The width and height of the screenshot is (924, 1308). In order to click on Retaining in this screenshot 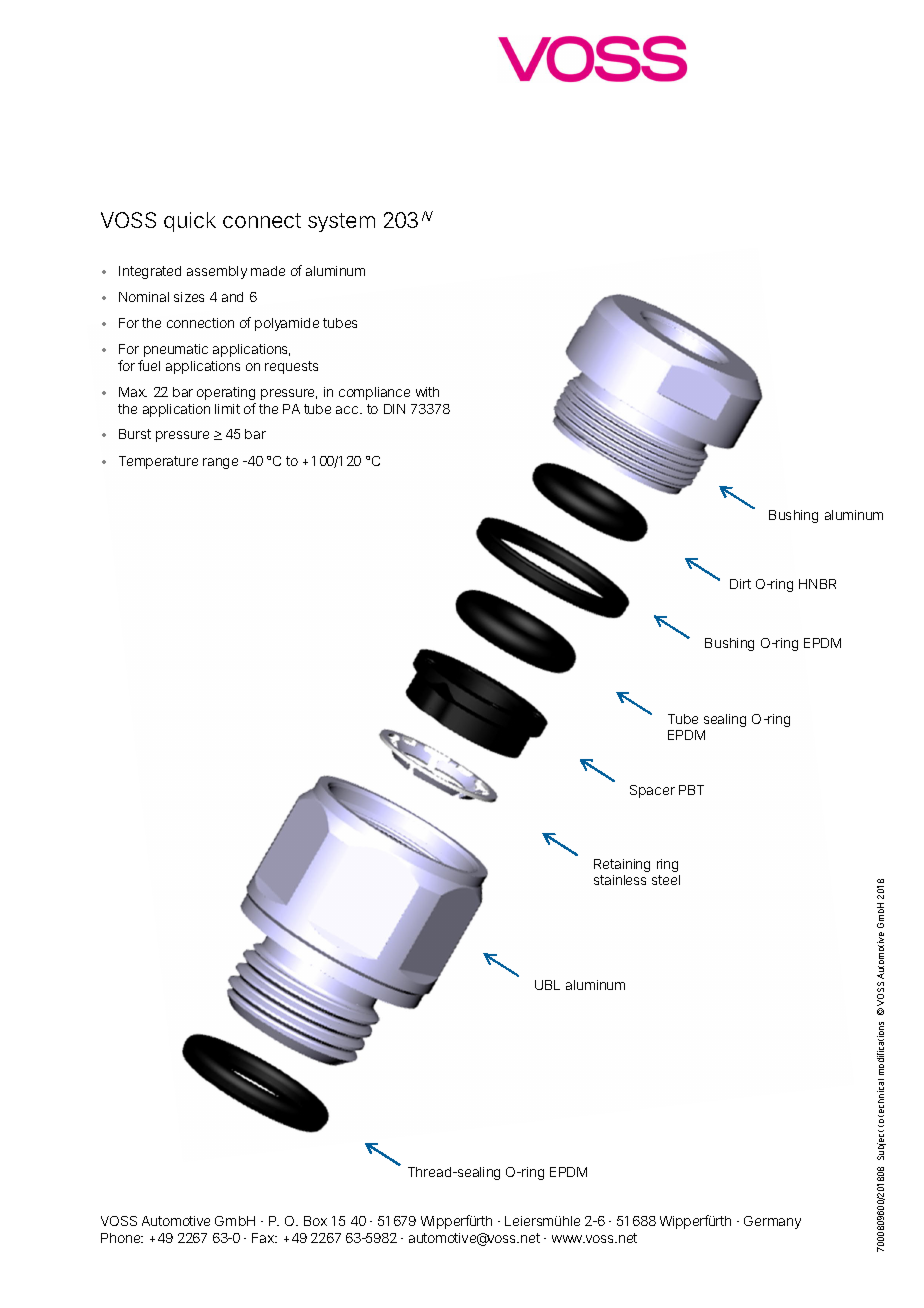, I will do `click(622, 865)`.
